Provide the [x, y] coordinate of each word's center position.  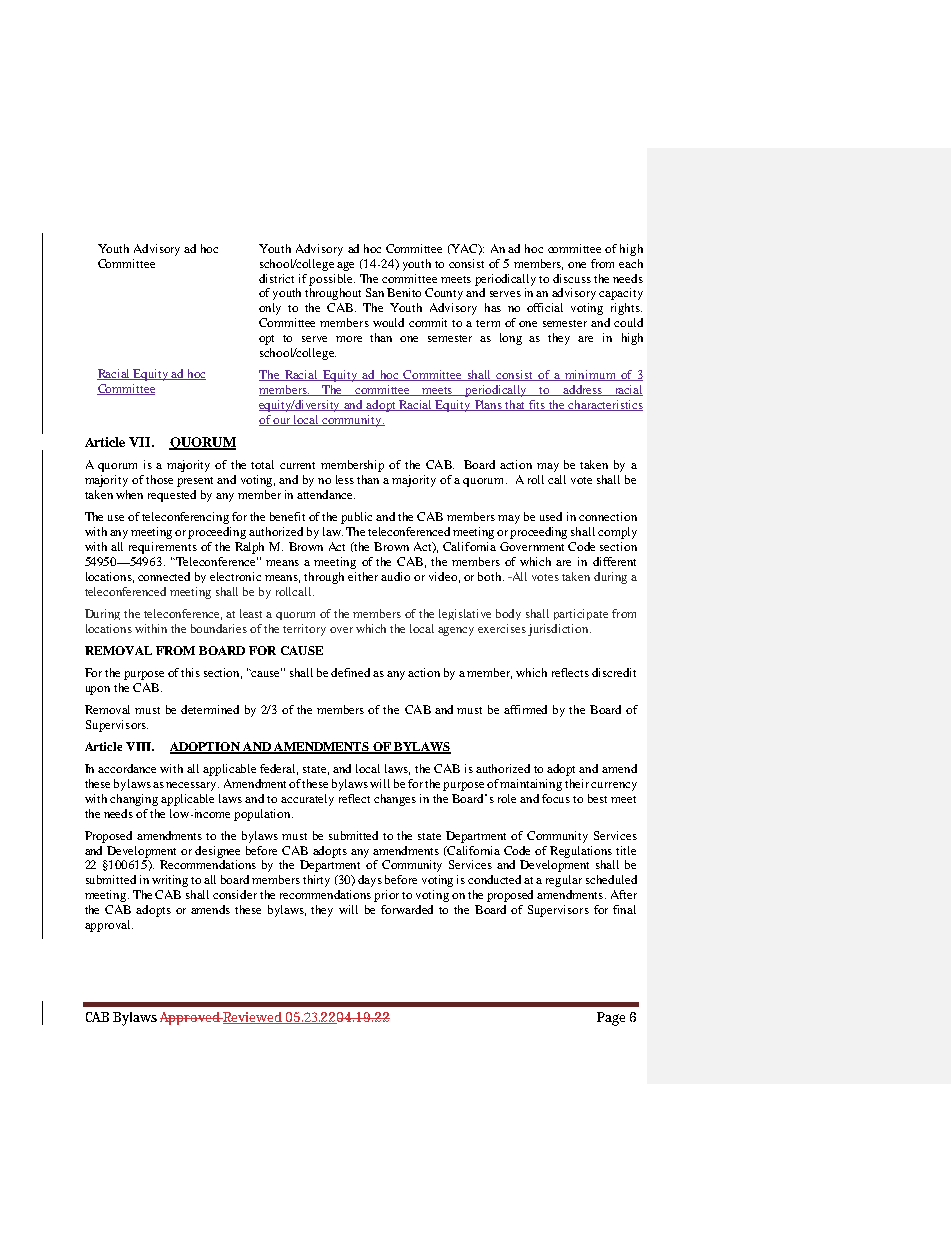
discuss [572, 278]
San [375, 292]
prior [386, 896]
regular [564, 881]
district [276, 278]
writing [170, 881]
